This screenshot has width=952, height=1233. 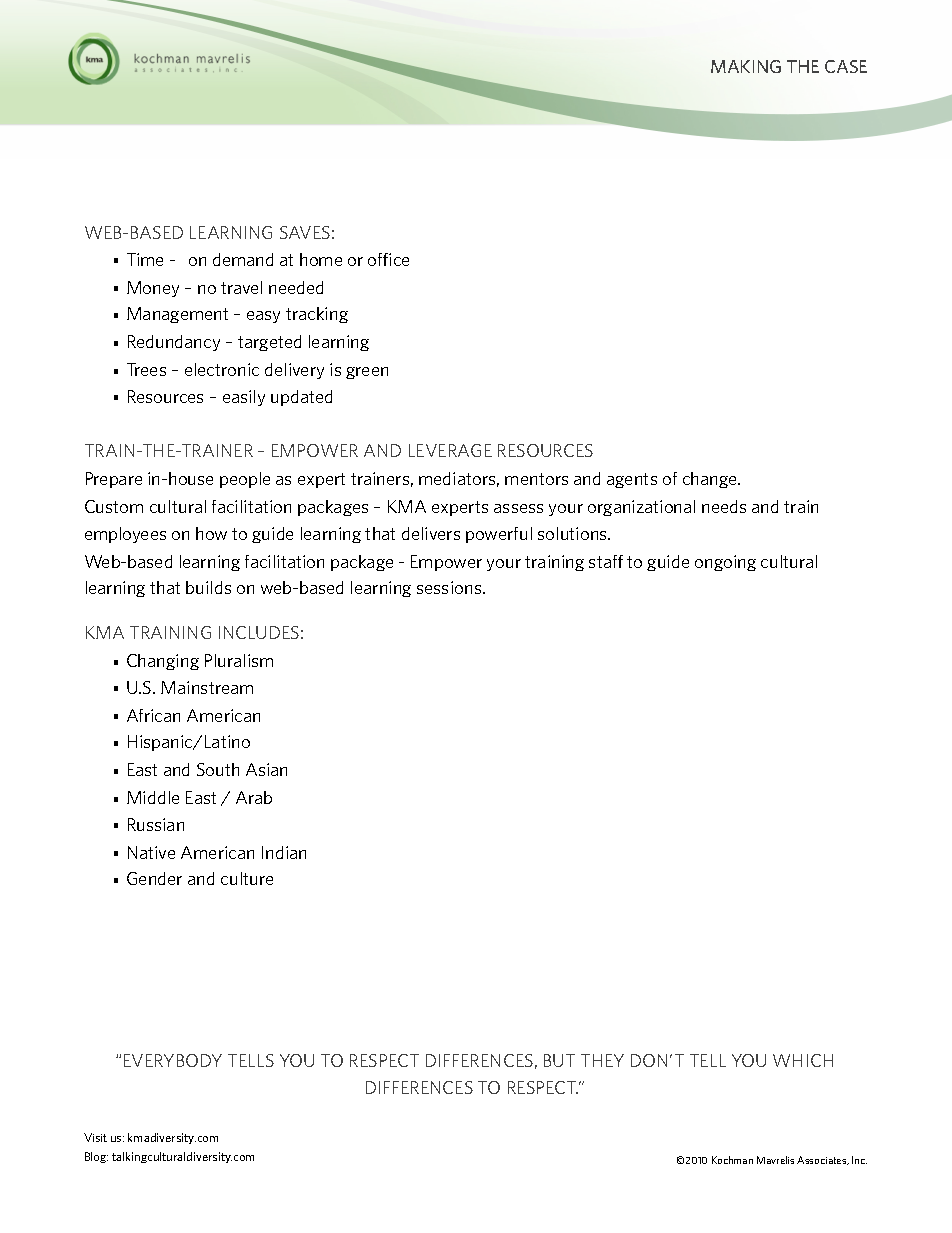 I want to click on Associates, so click(x=823, y=1160).
